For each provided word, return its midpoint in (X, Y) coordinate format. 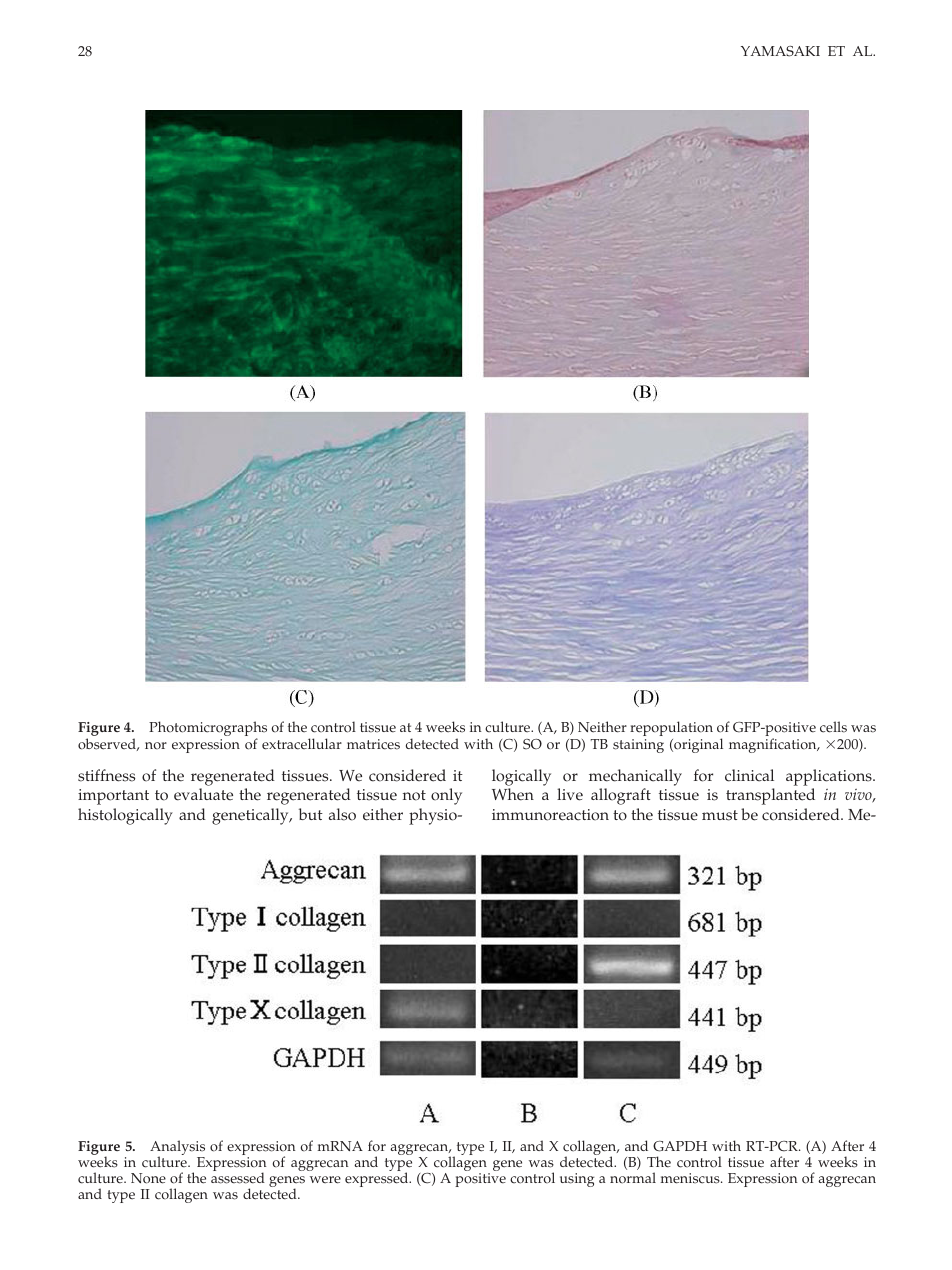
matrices (373, 744)
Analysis (177, 1149)
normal (633, 1178)
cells (833, 727)
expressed (378, 1179)
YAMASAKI (780, 51)
